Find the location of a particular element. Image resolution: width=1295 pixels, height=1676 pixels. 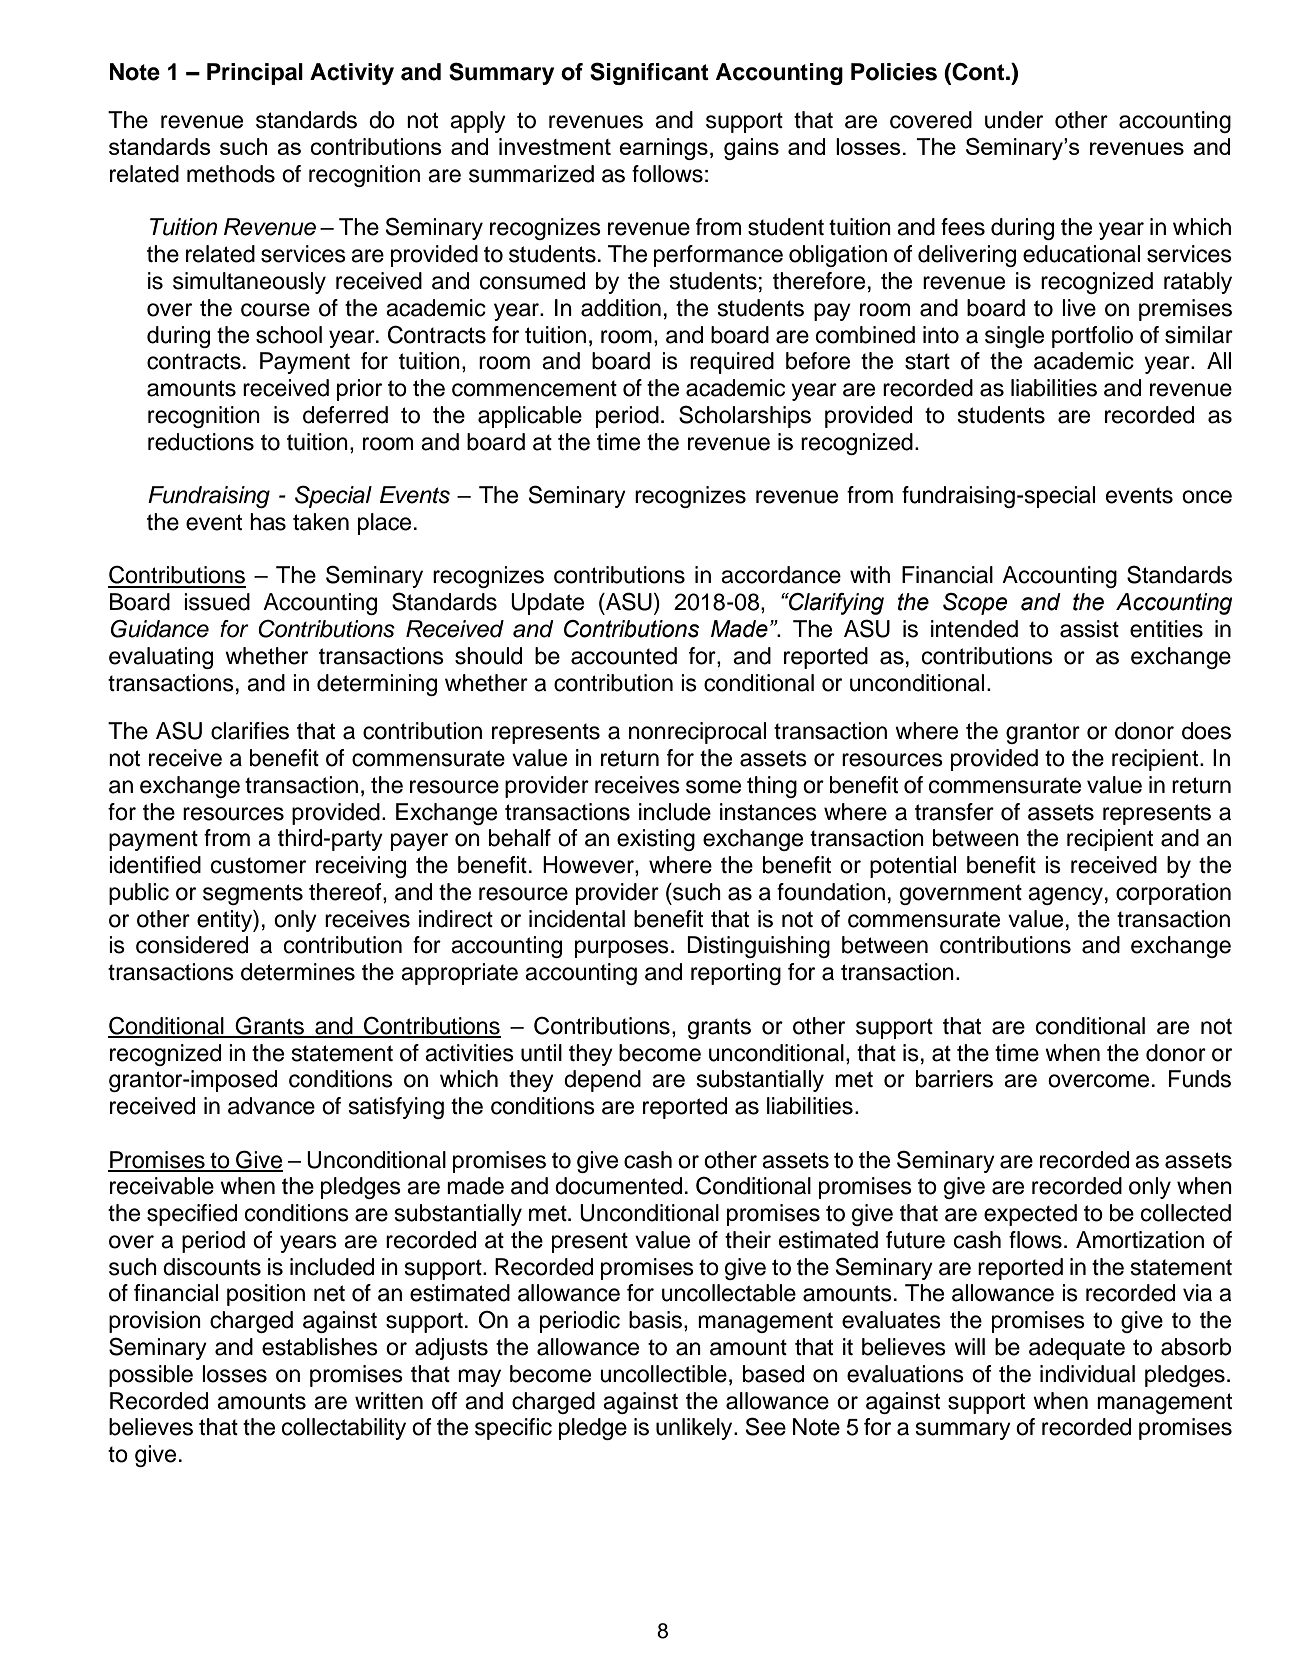

Principal is located at coordinates (255, 74).
